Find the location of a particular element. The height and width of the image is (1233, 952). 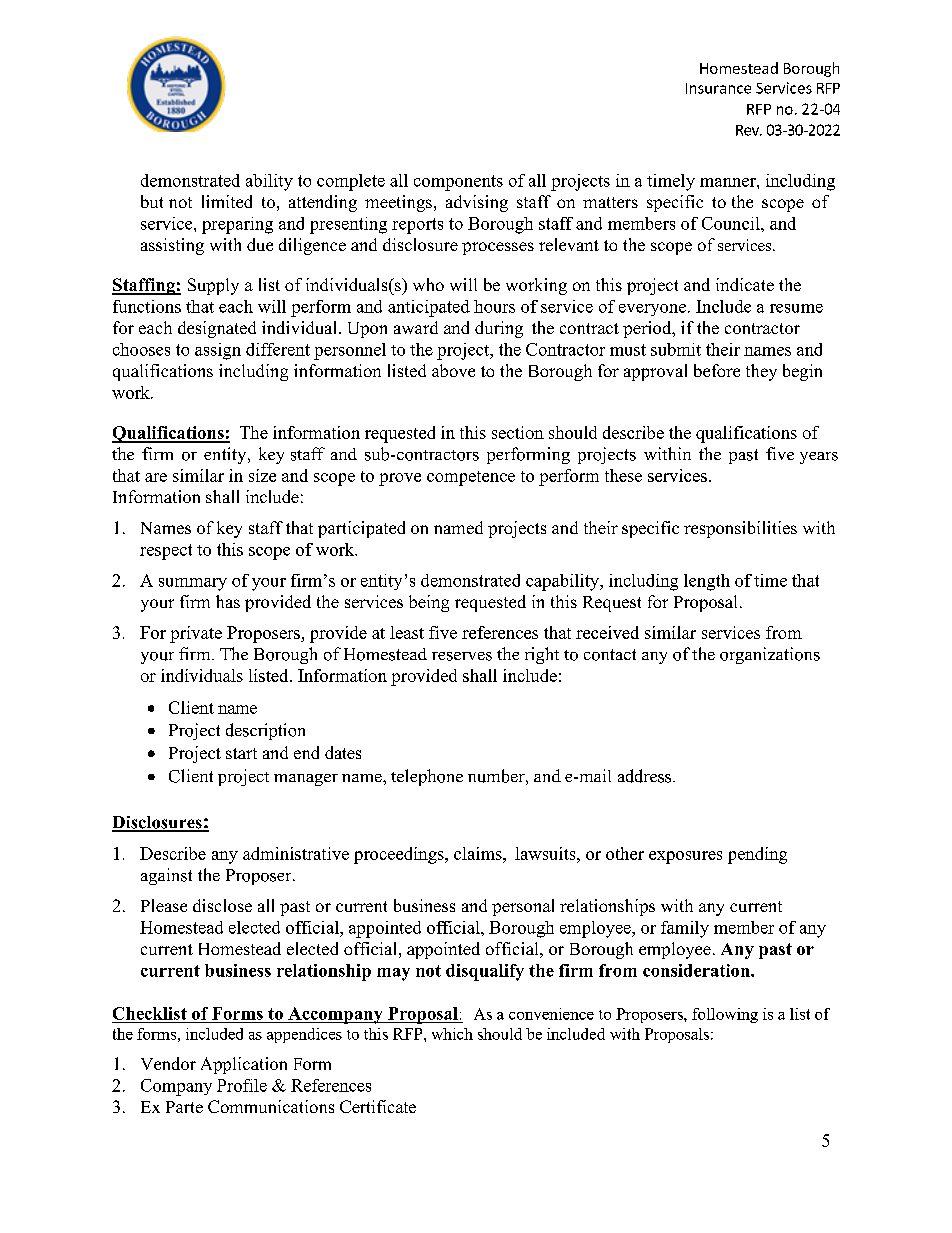

Profile is located at coordinates (242, 1085).
